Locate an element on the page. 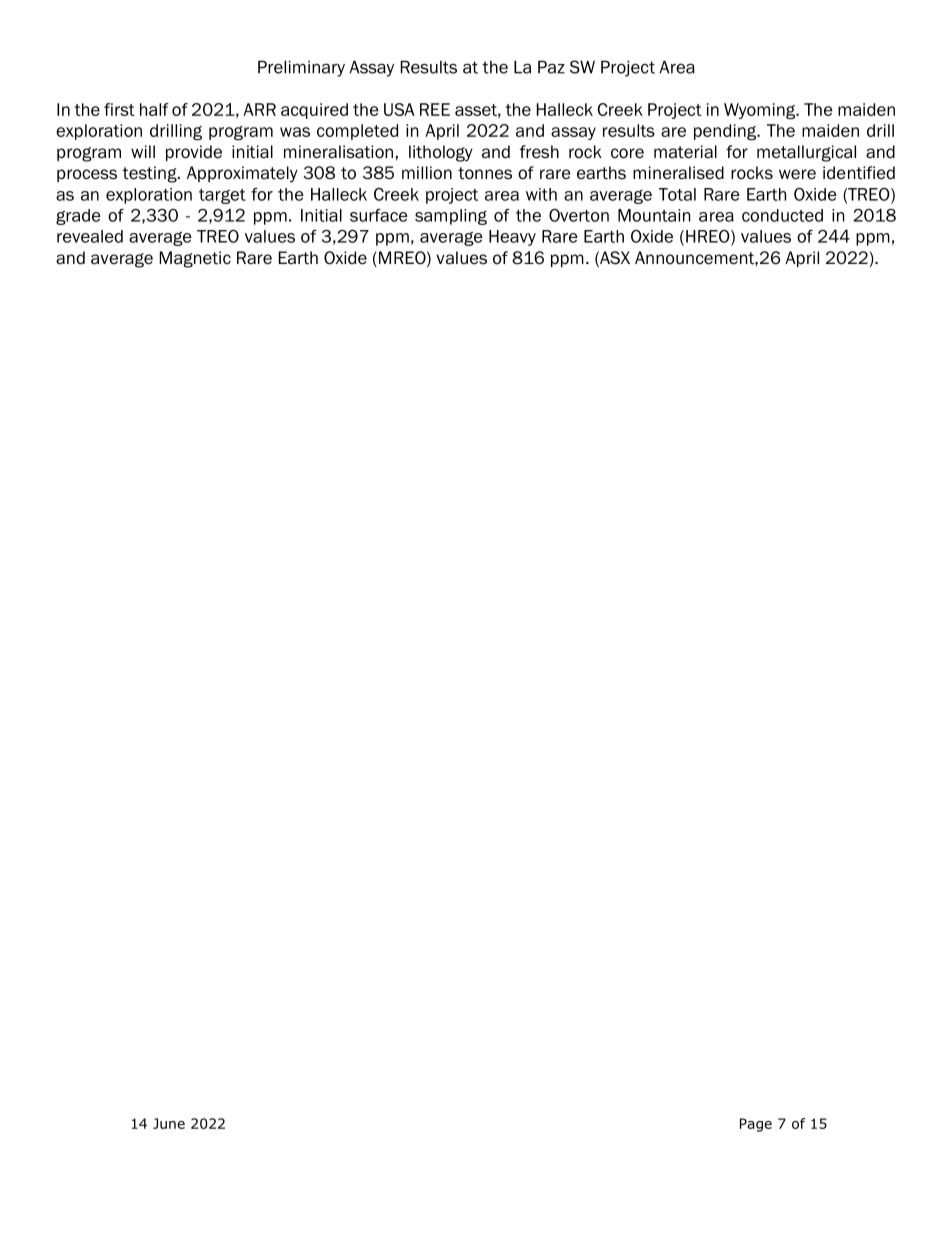  target is located at coordinates (222, 196).
